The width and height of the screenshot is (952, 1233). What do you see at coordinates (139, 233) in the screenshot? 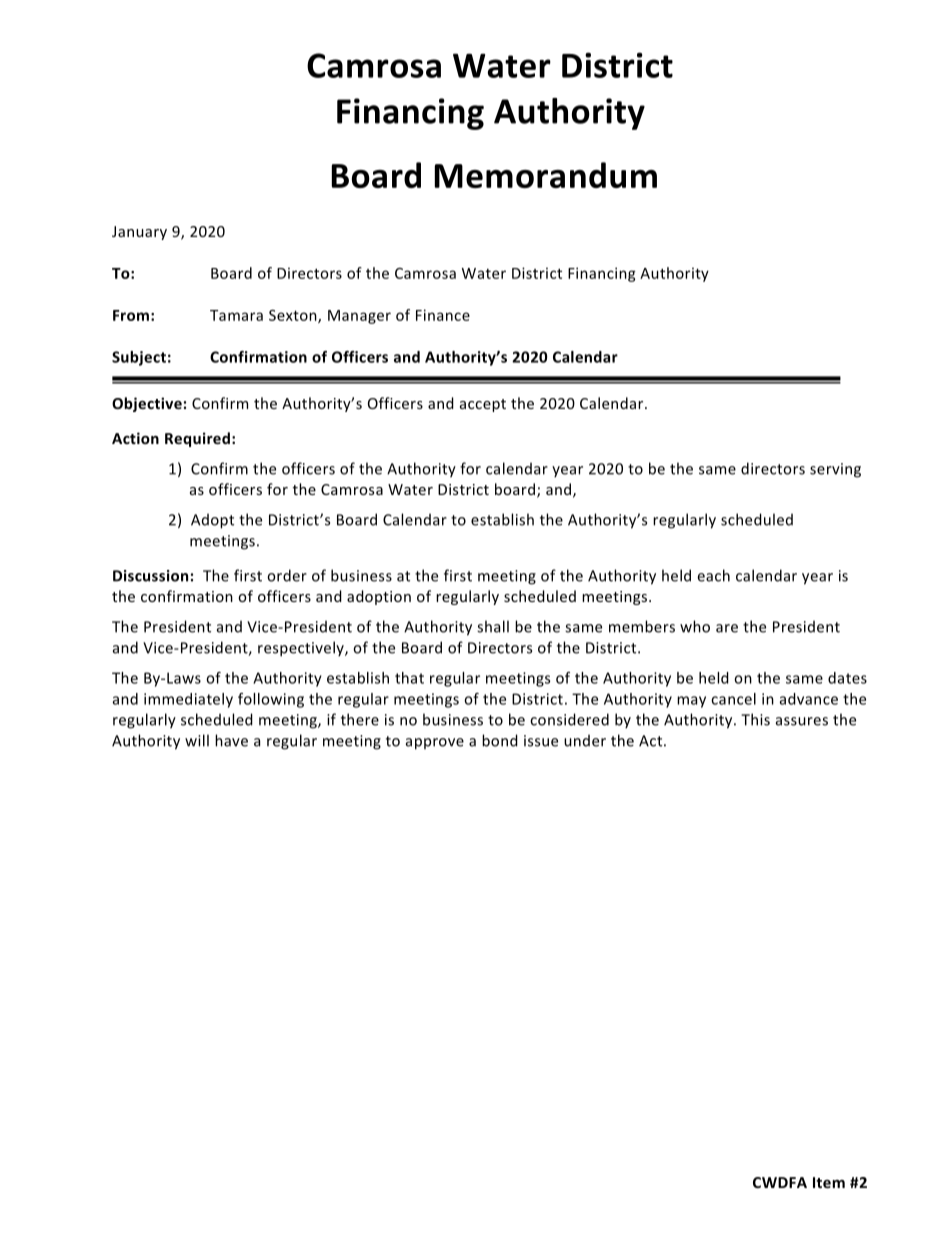
I see `January` at bounding box center [139, 233].
